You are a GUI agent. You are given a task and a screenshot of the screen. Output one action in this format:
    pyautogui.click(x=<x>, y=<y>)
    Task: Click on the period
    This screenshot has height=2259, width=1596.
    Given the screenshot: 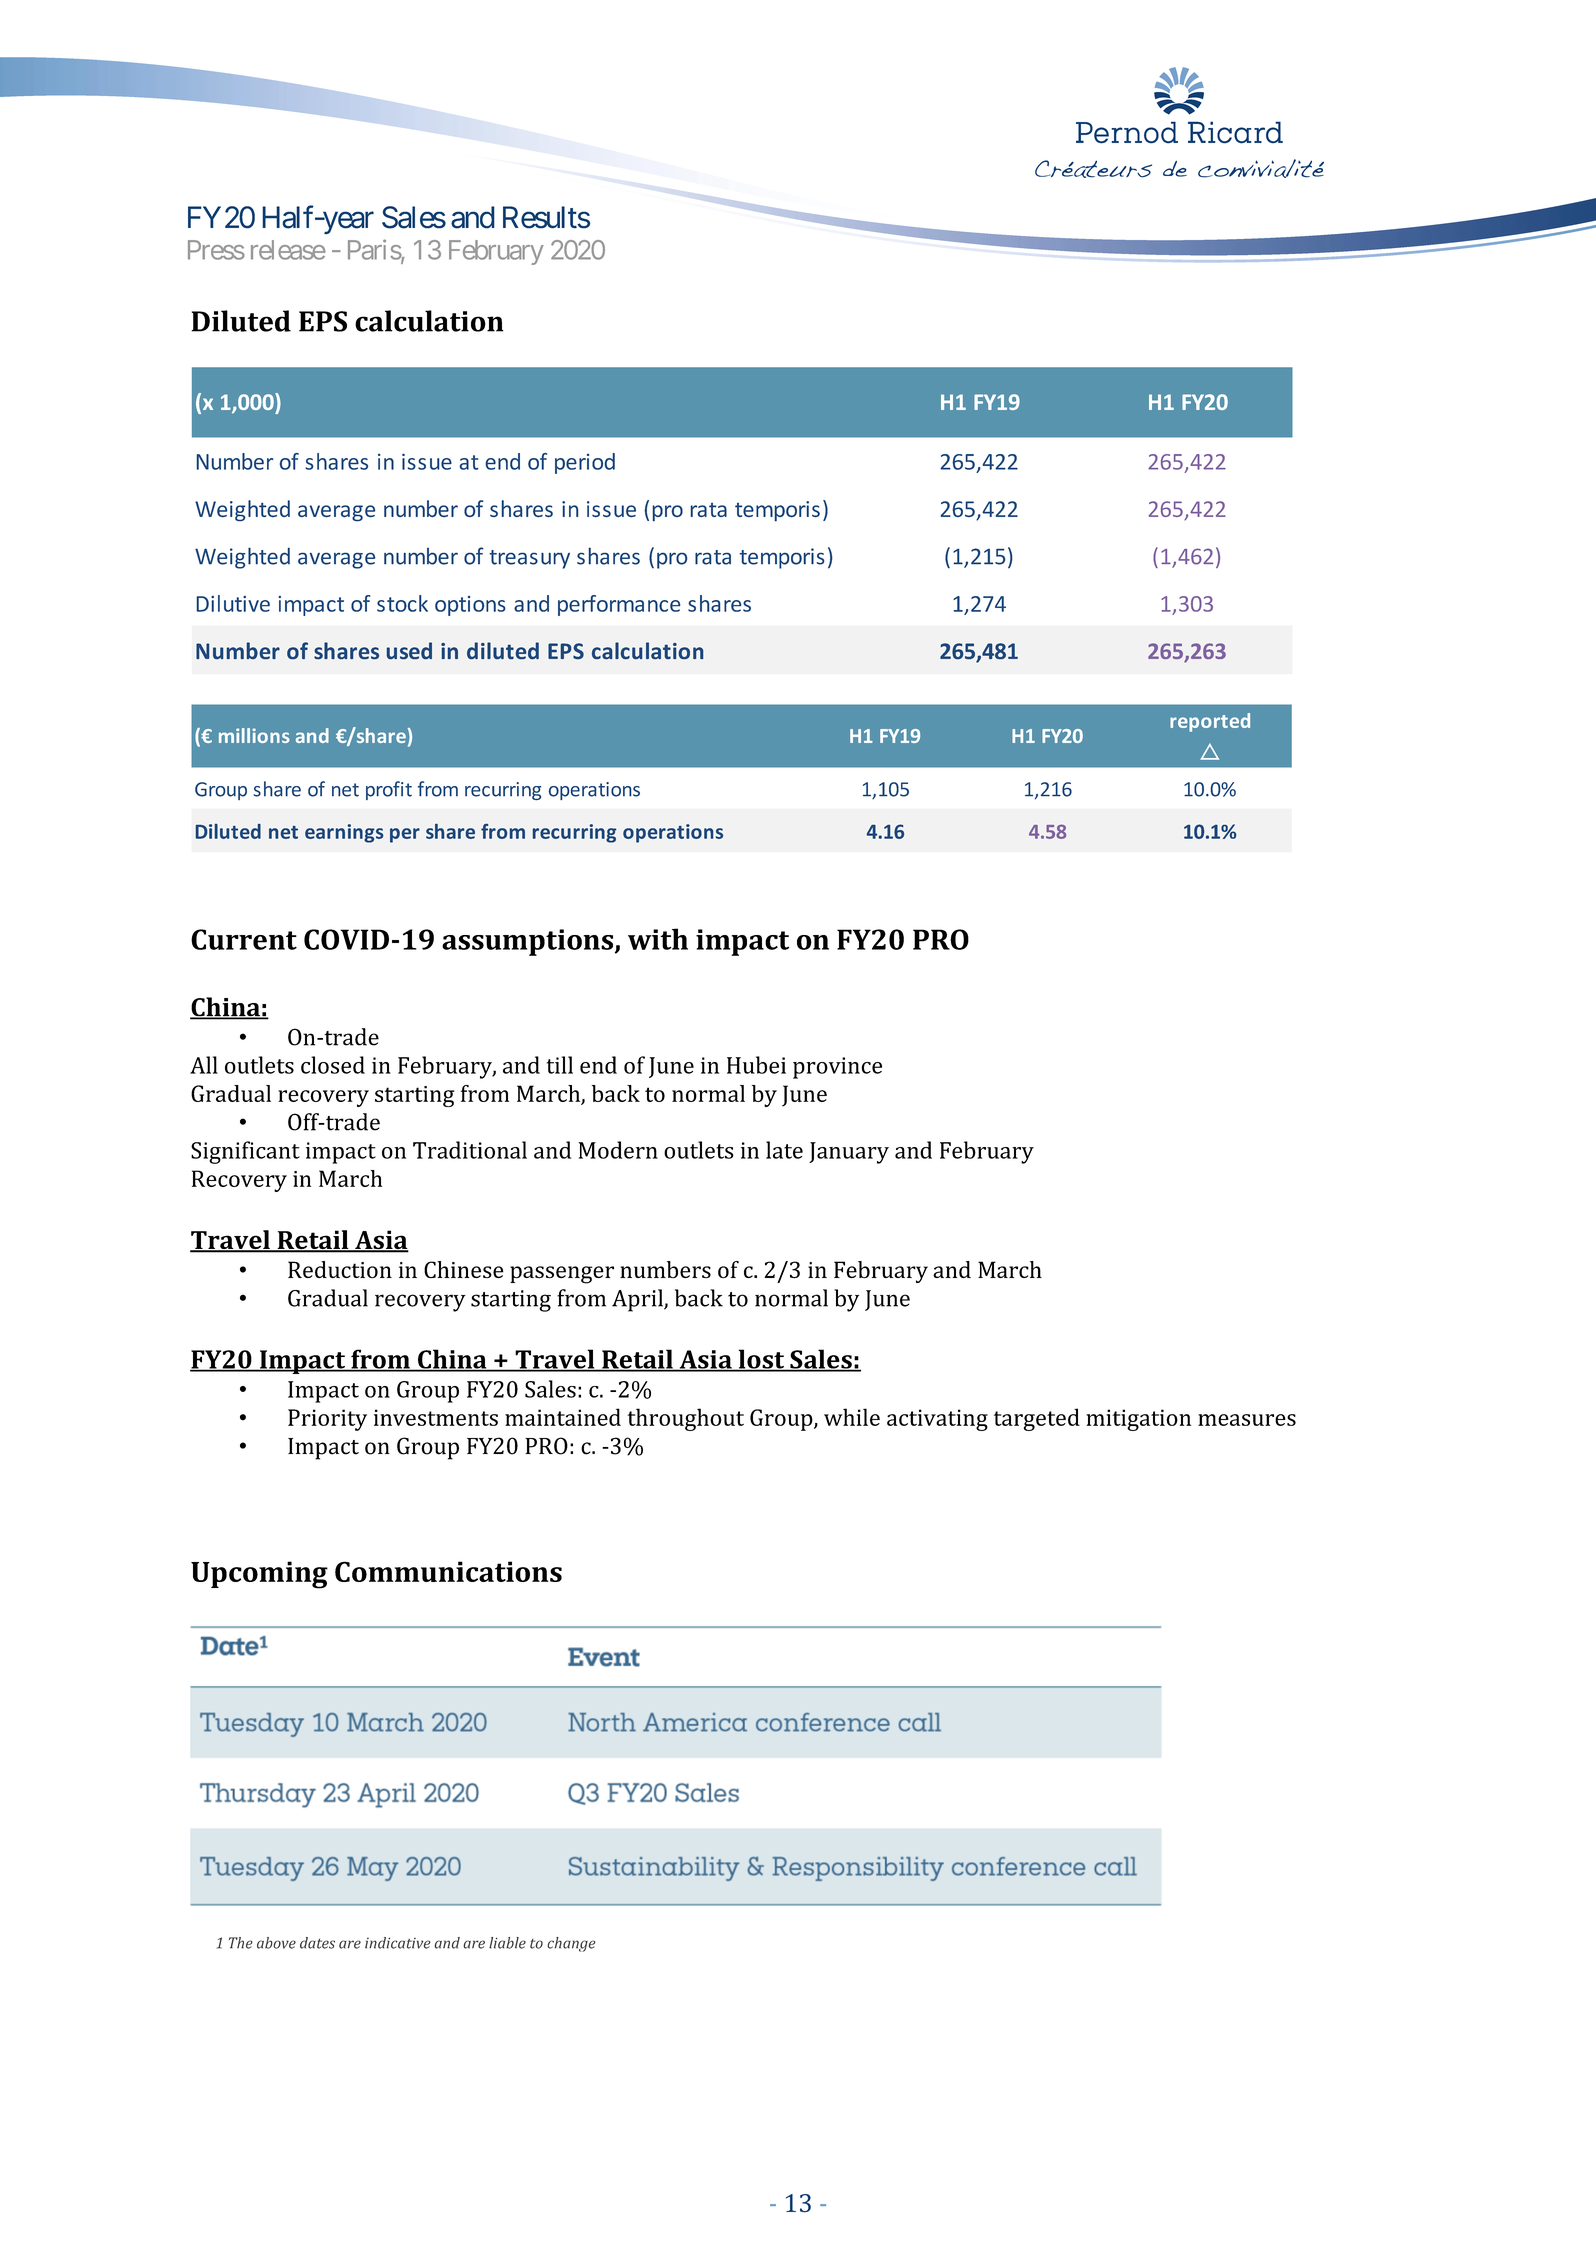 What is the action you would take?
    pyautogui.click(x=585, y=463)
